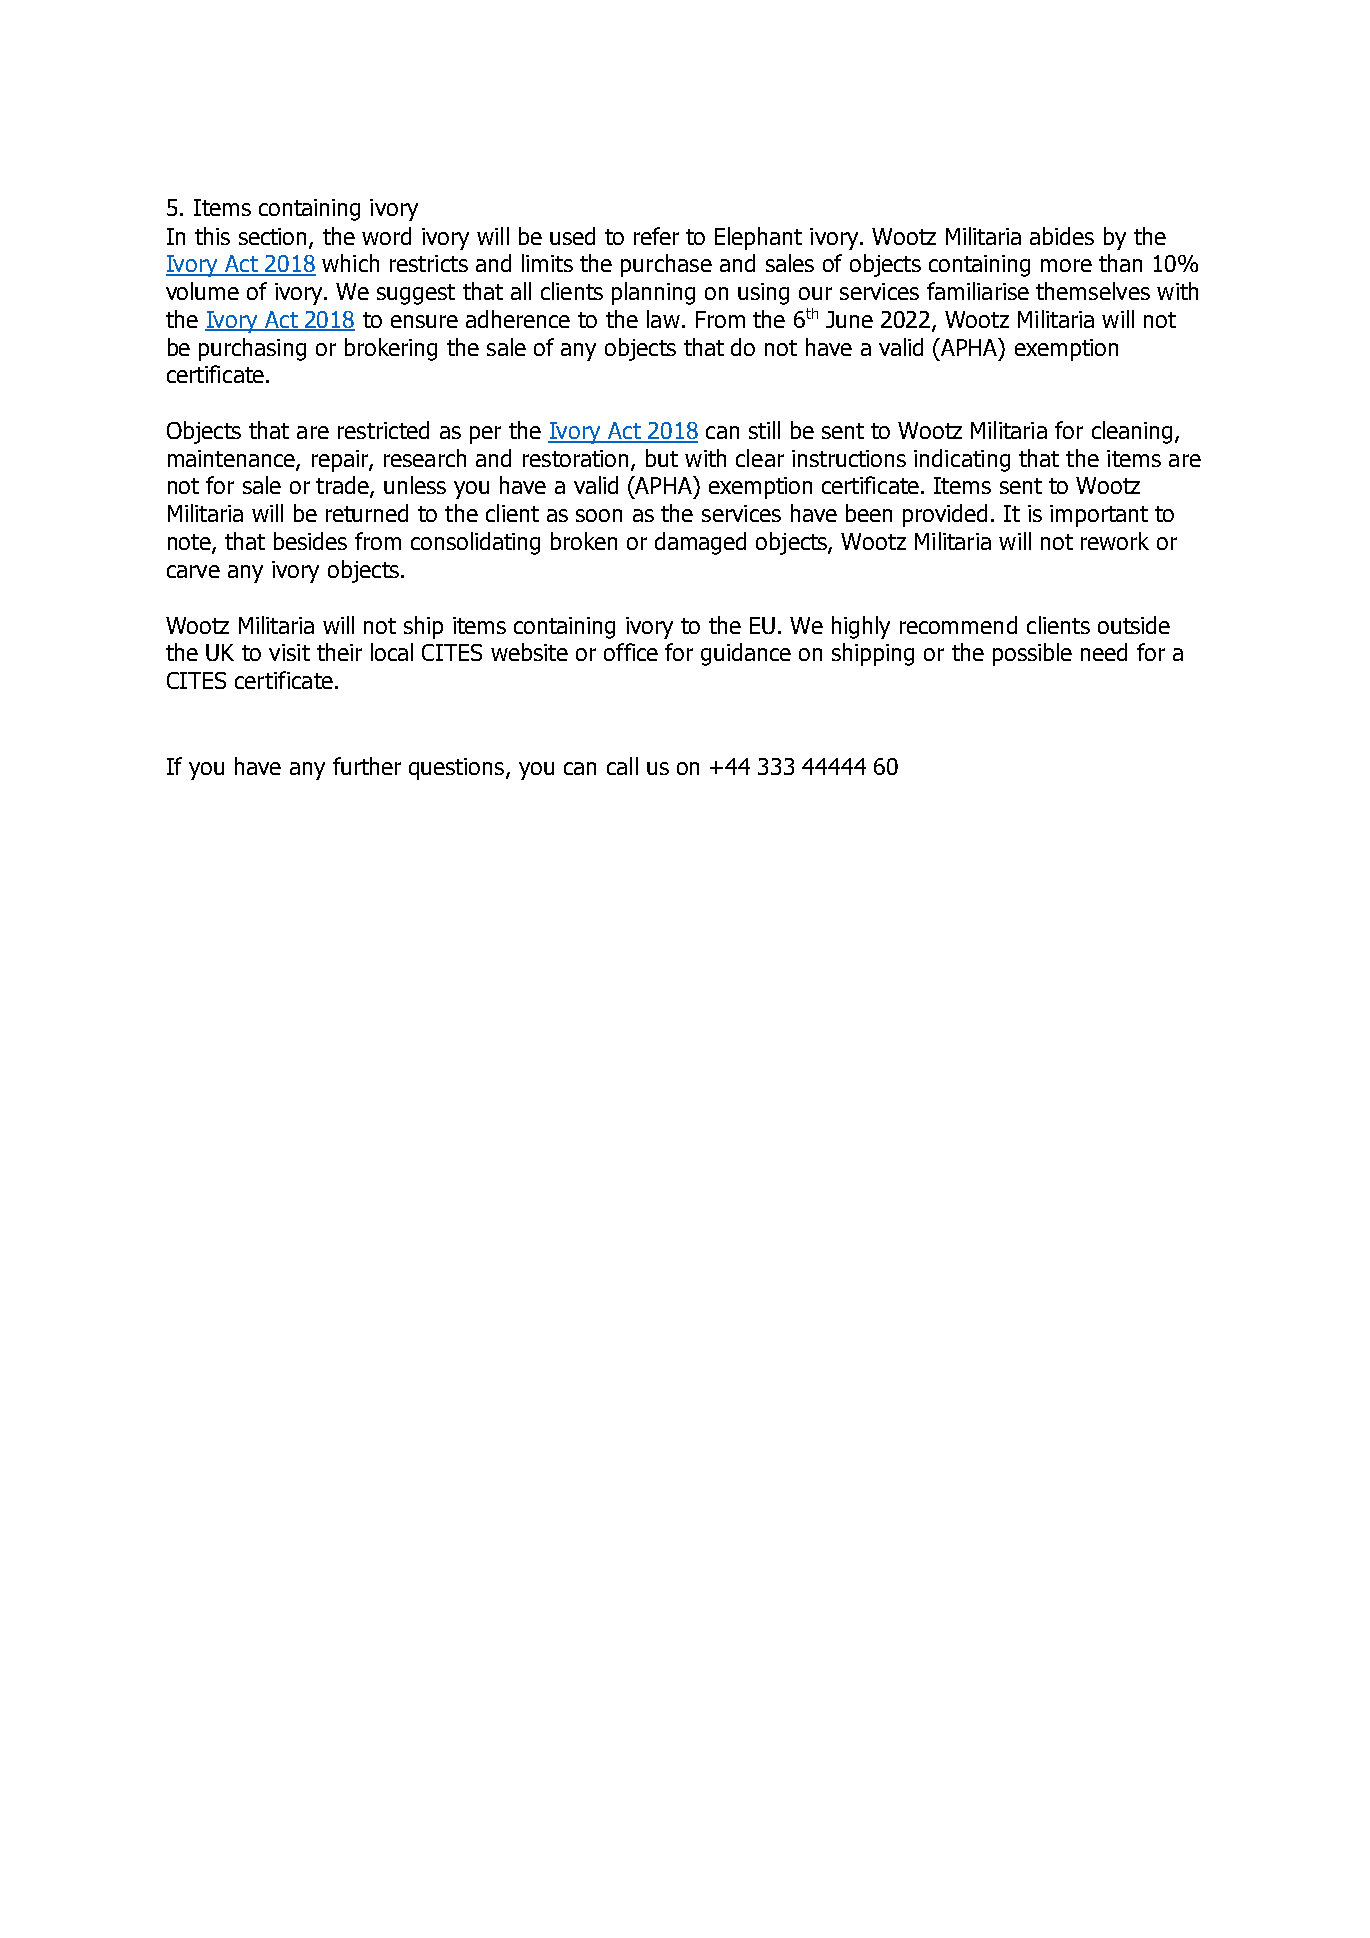 The image size is (1370, 1938). What do you see at coordinates (1066, 265) in the document?
I see `more` at bounding box center [1066, 265].
